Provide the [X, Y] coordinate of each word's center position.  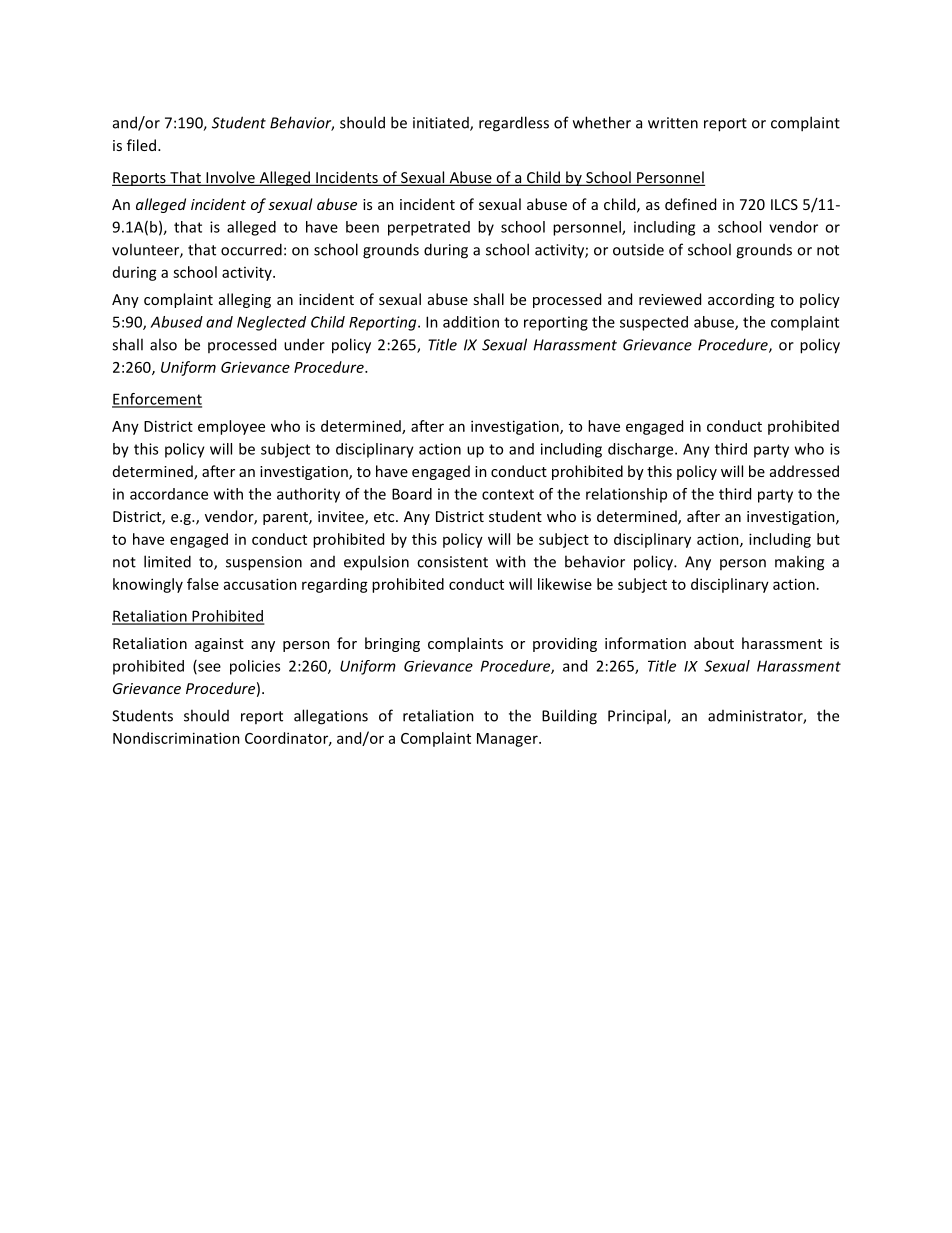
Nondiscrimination [176, 738]
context [508, 494]
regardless [514, 124]
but [828, 539]
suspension [264, 563]
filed [141, 145]
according [741, 300]
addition [471, 322]
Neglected [271, 323]
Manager [508, 740]
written [673, 123]
